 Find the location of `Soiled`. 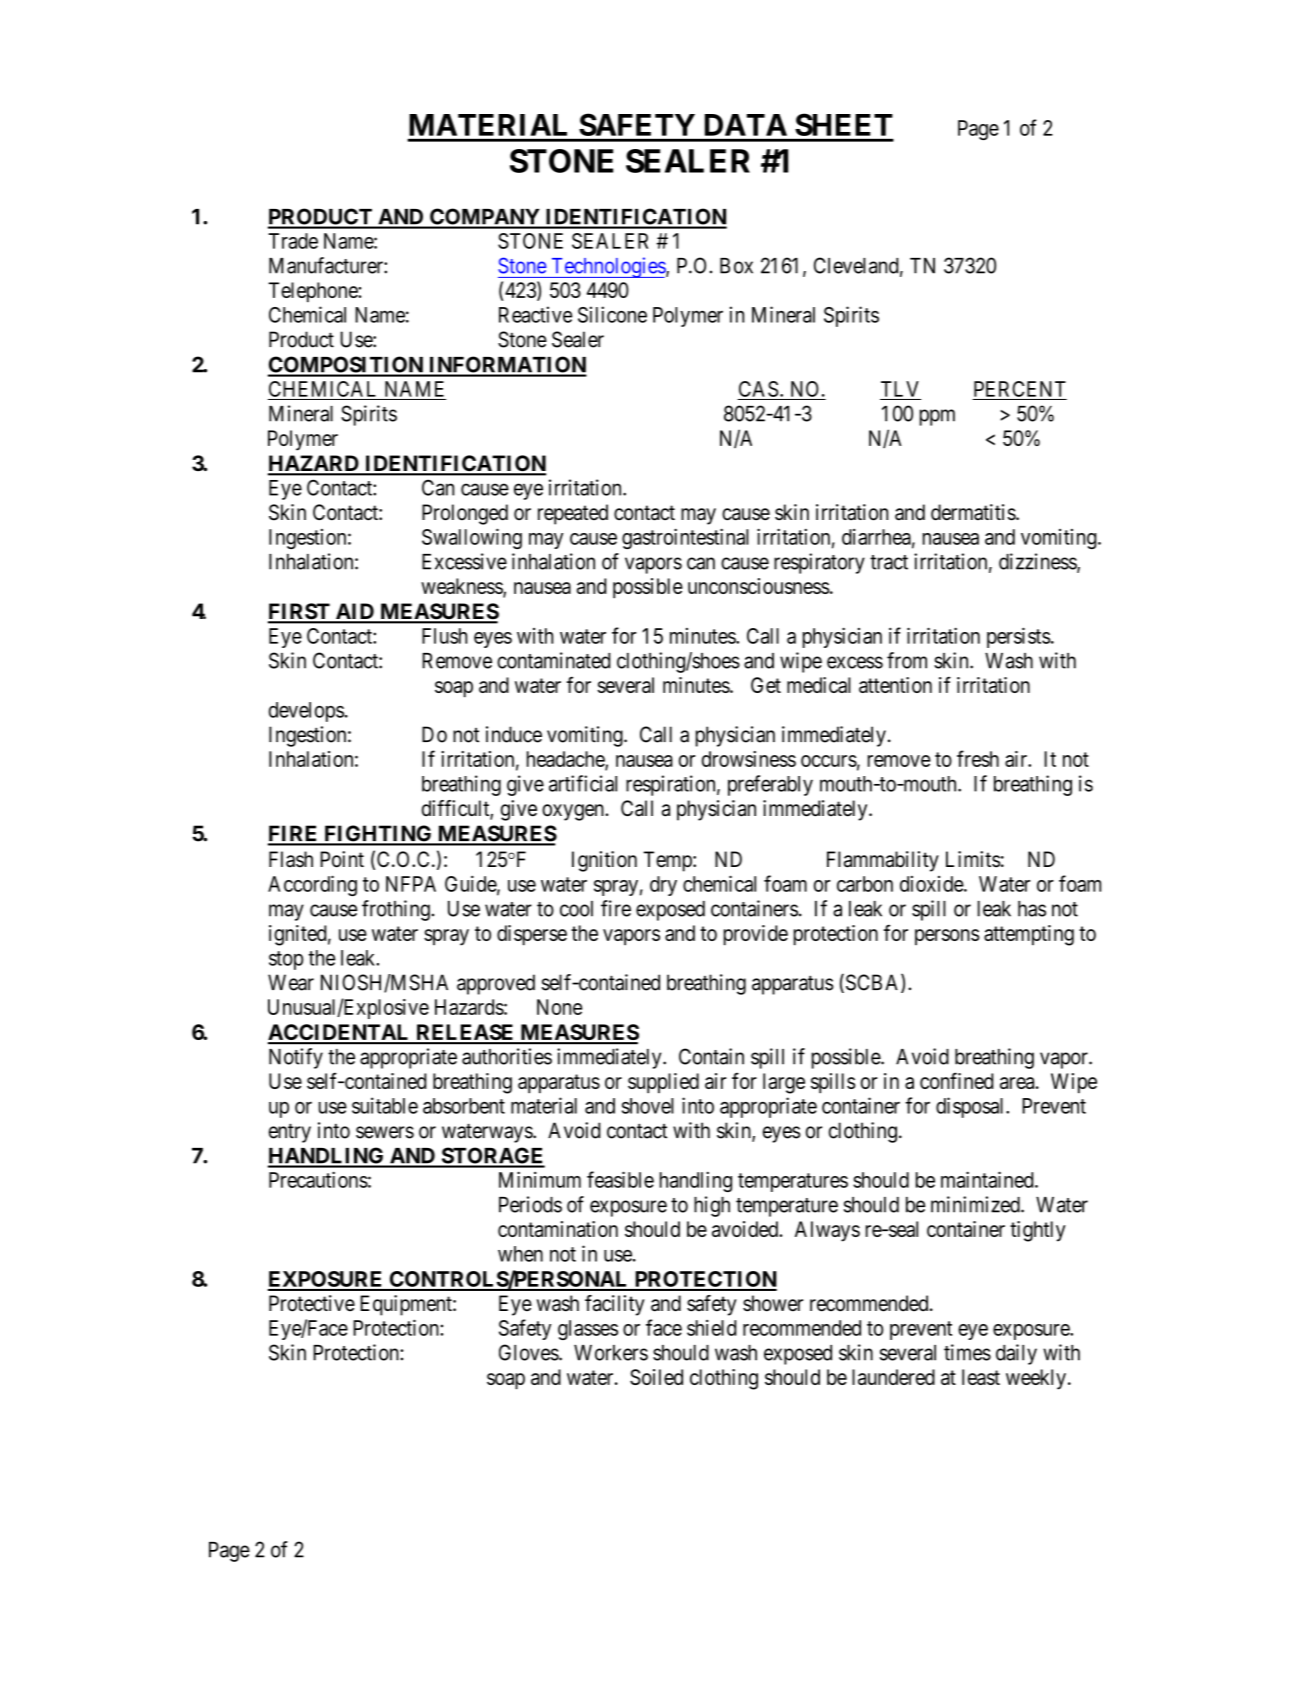

Soiled is located at coordinates (656, 1377).
